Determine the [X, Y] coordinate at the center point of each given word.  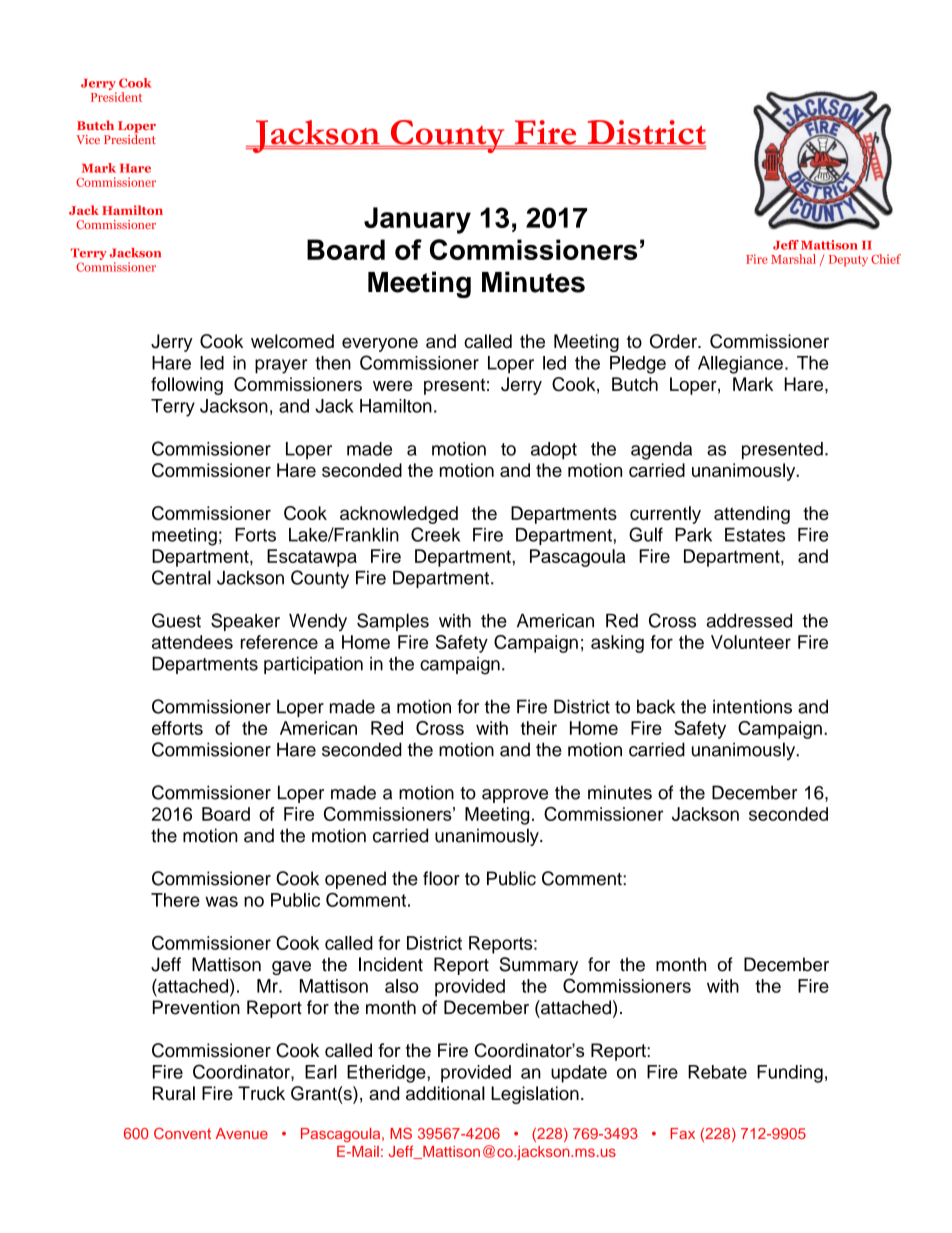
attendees [192, 642]
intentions [752, 706]
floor [441, 878]
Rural [174, 1093]
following [187, 386]
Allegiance [740, 365]
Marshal [793, 259]
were [392, 386]
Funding [790, 1074]
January [417, 220]
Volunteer [751, 642]
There [175, 900]
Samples [393, 622]
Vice [88, 139]
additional [445, 1093]
